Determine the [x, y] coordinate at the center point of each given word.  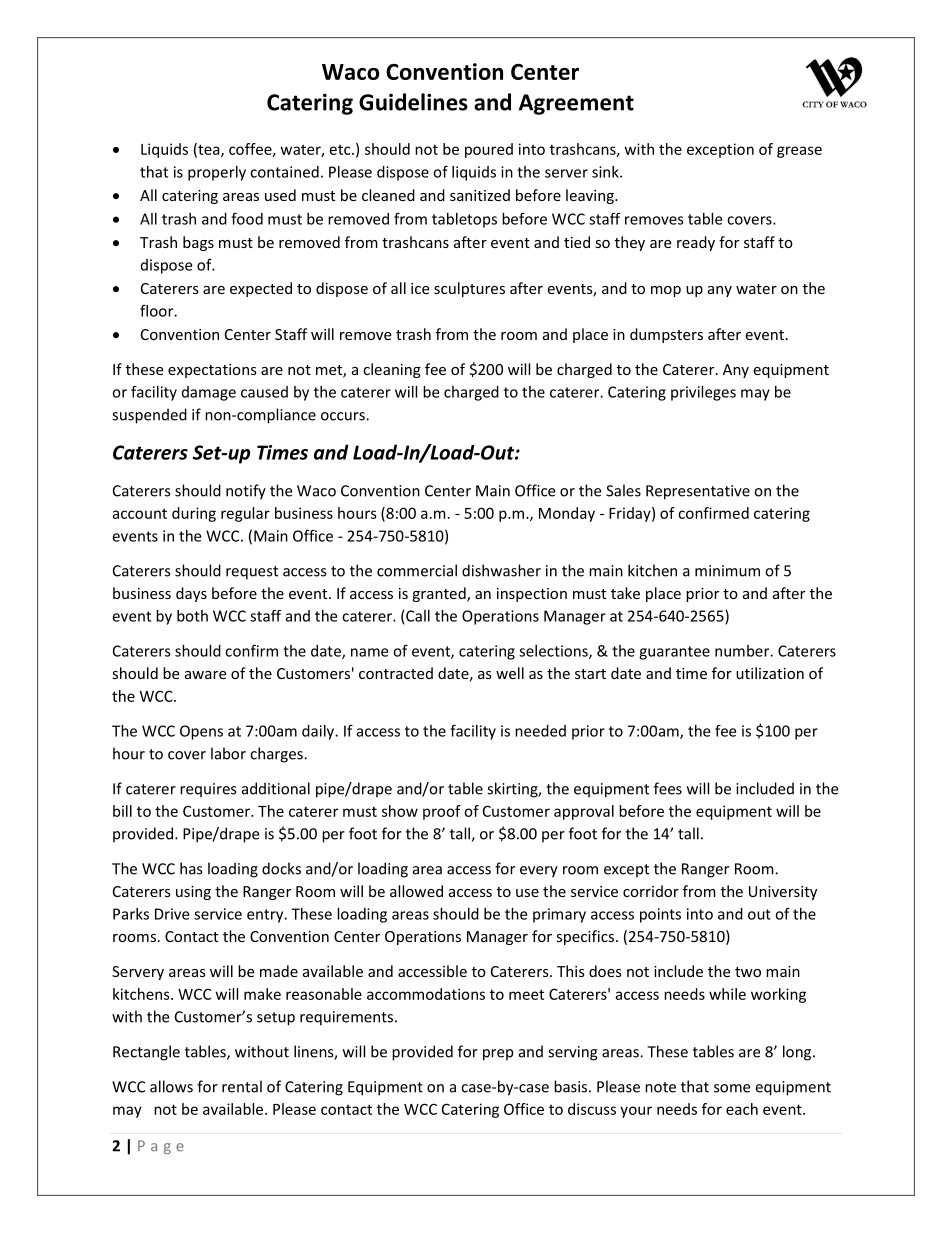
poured [489, 150]
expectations [212, 371]
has [191, 868]
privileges [703, 393]
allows [171, 1086]
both [192, 616]
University [783, 893]
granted [440, 594]
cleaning [392, 370]
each [742, 1109]
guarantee [674, 653]
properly [217, 173]
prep [498, 1055]
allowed [416, 891]
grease [799, 152]
